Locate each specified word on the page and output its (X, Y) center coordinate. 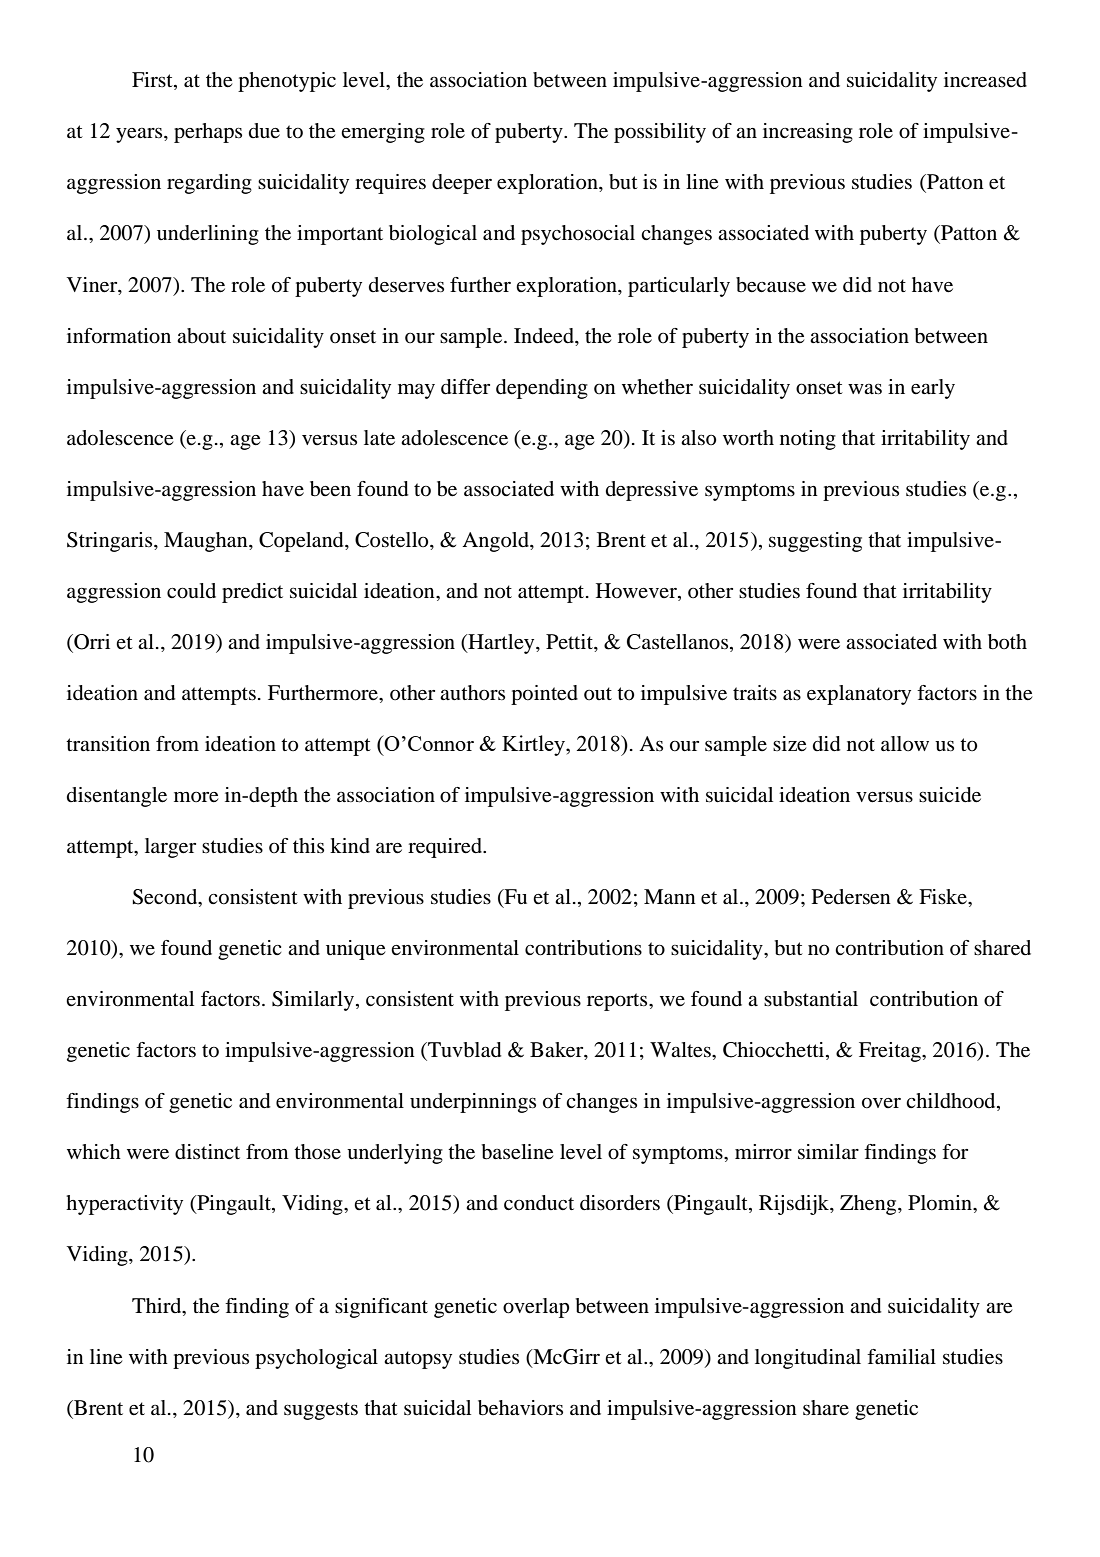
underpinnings (473, 1103)
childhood (952, 1102)
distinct (207, 1152)
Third (158, 1305)
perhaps (208, 133)
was (865, 389)
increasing (808, 133)
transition (108, 744)
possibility (660, 133)
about (201, 336)
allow (905, 744)
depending (542, 389)
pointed (544, 695)
